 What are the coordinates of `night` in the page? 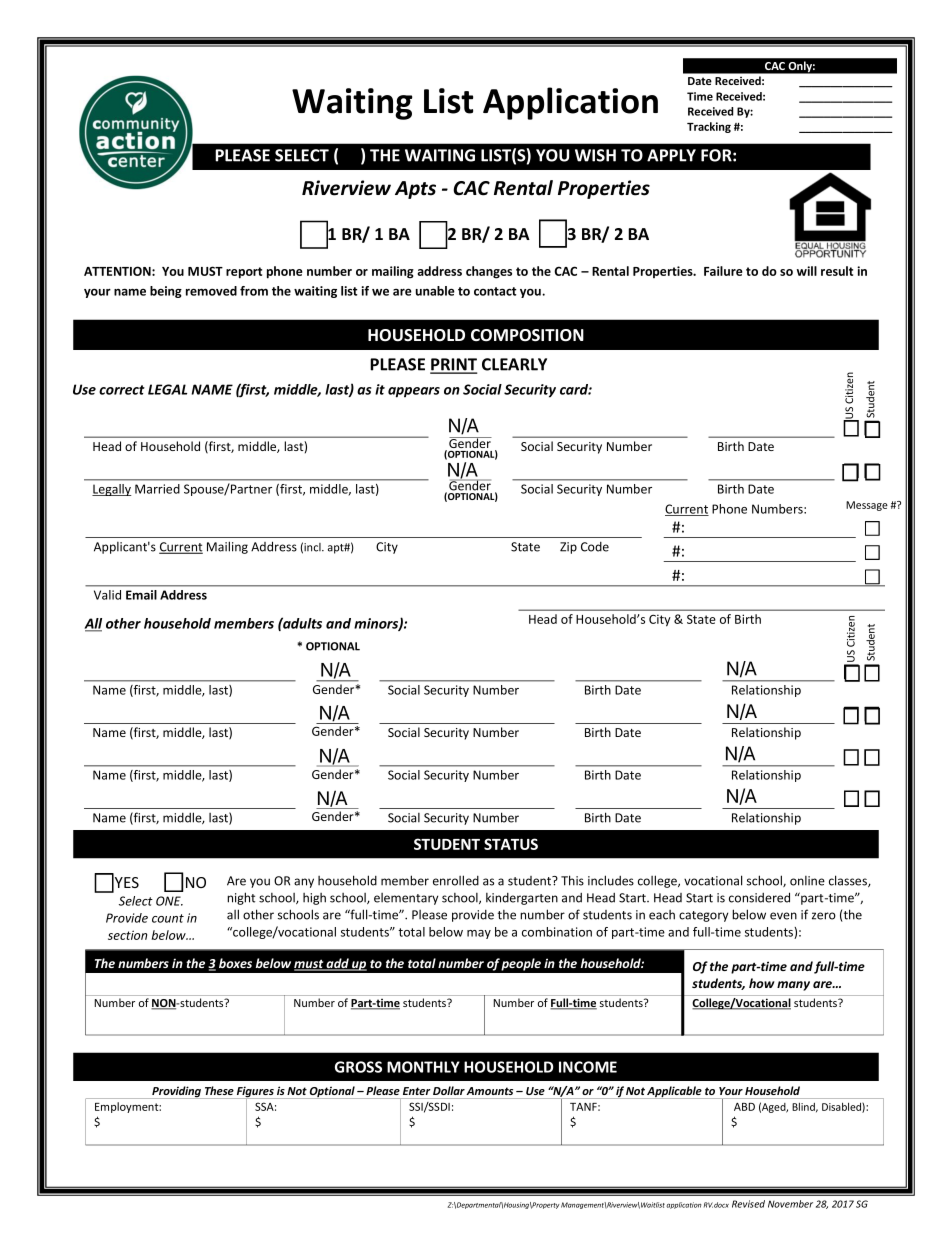 It's located at (241, 898).
